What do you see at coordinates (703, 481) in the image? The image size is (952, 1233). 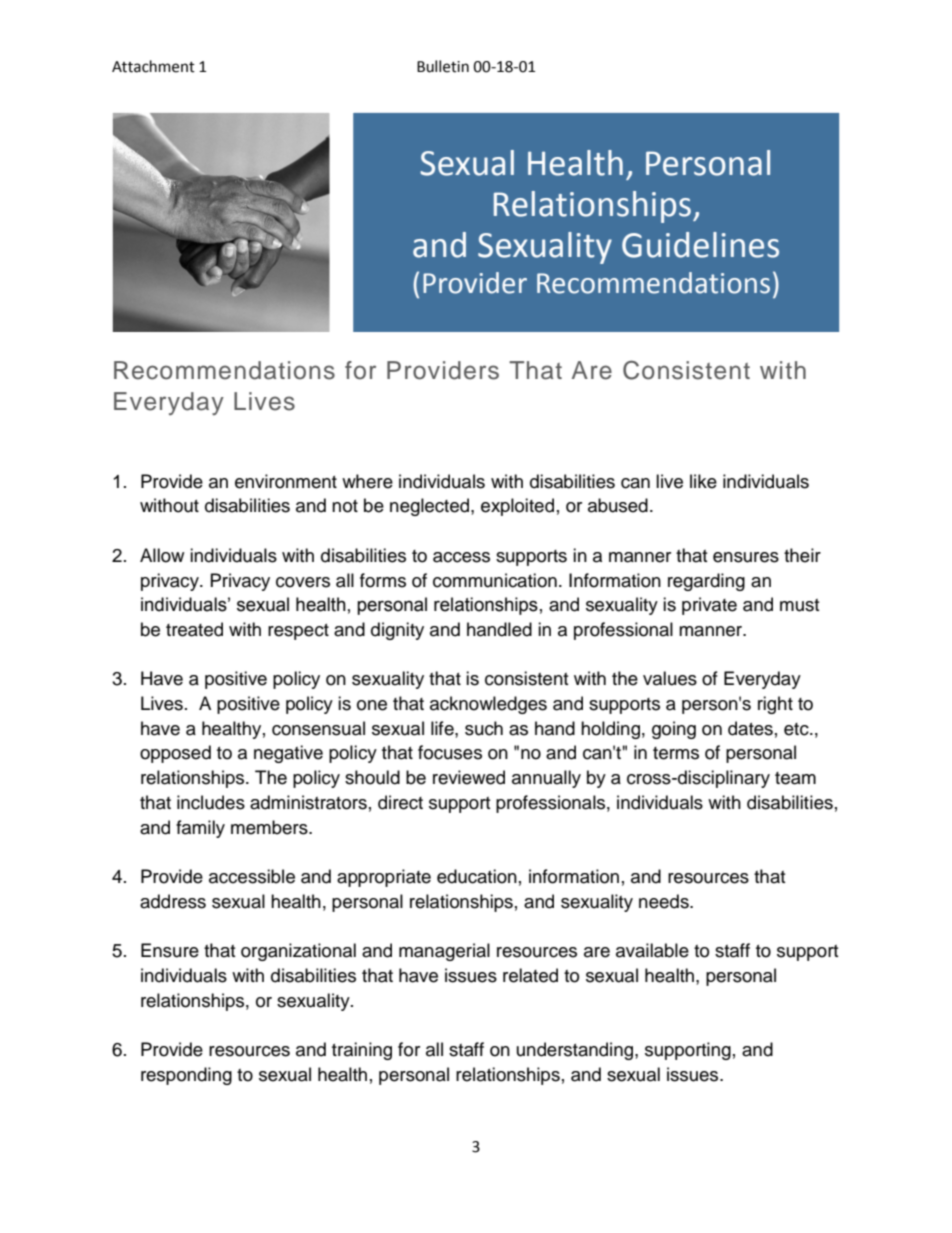 I see `like` at bounding box center [703, 481].
